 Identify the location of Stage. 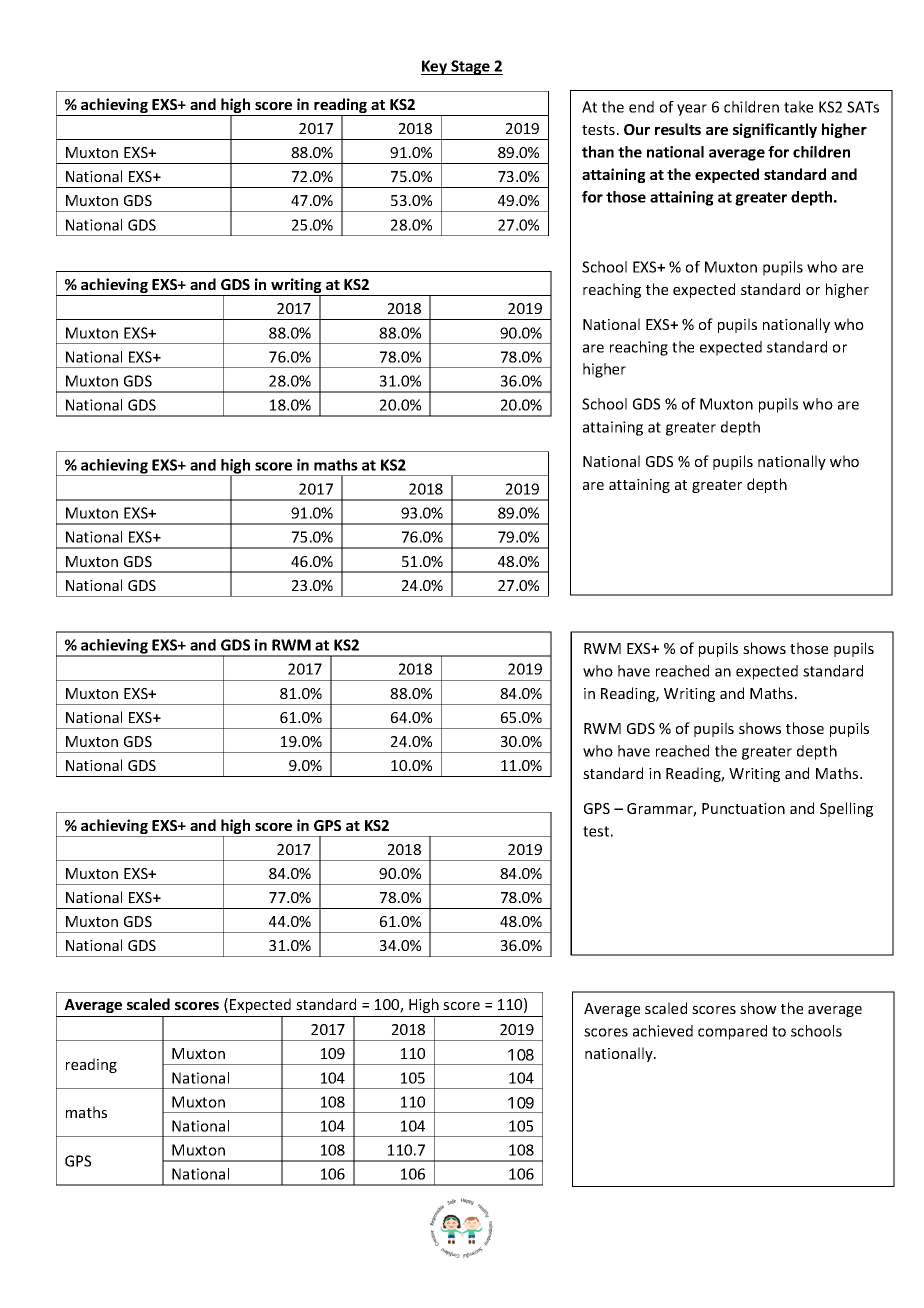
(470, 67).
